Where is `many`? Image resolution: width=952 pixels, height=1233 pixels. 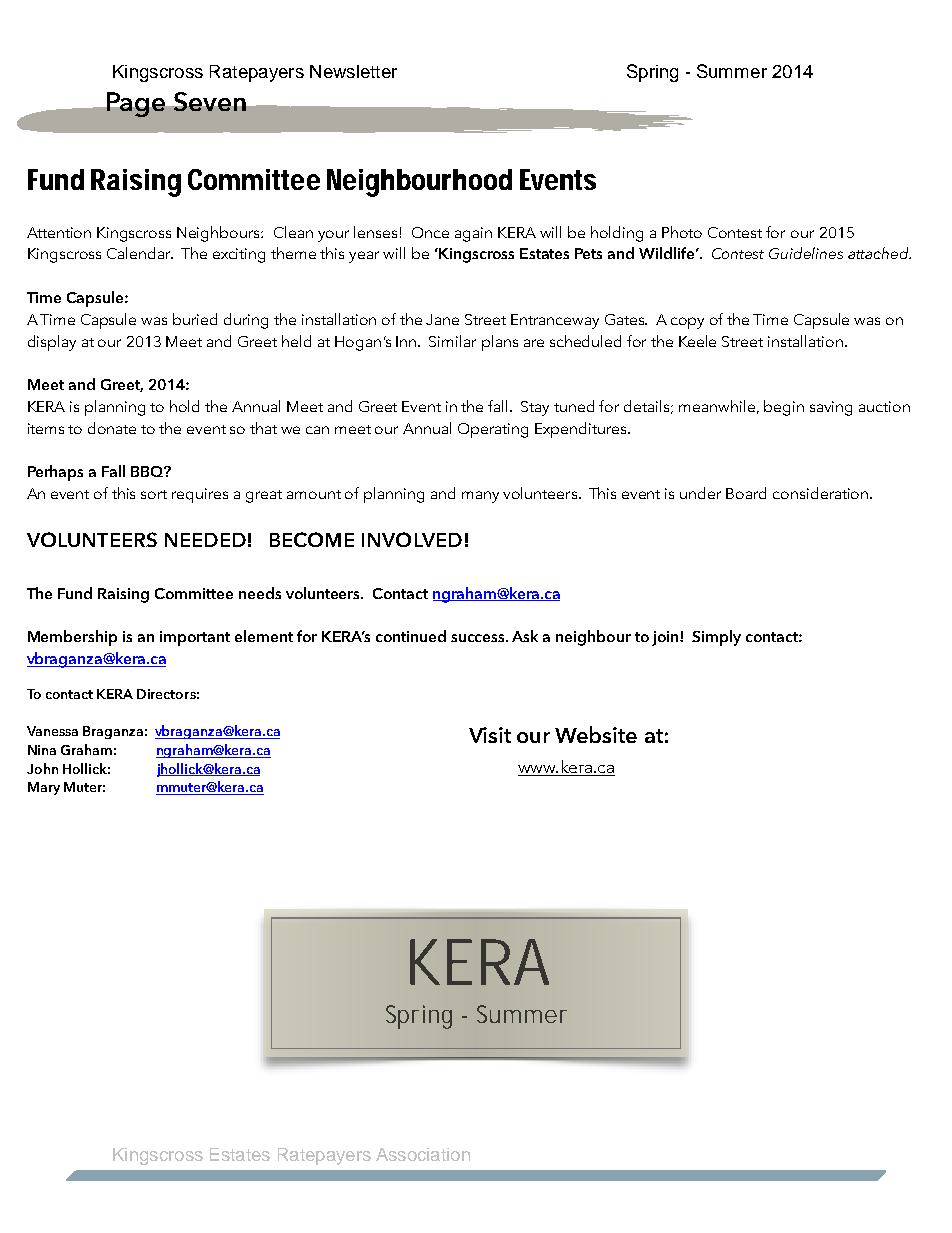 many is located at coordinates (480, 497).
